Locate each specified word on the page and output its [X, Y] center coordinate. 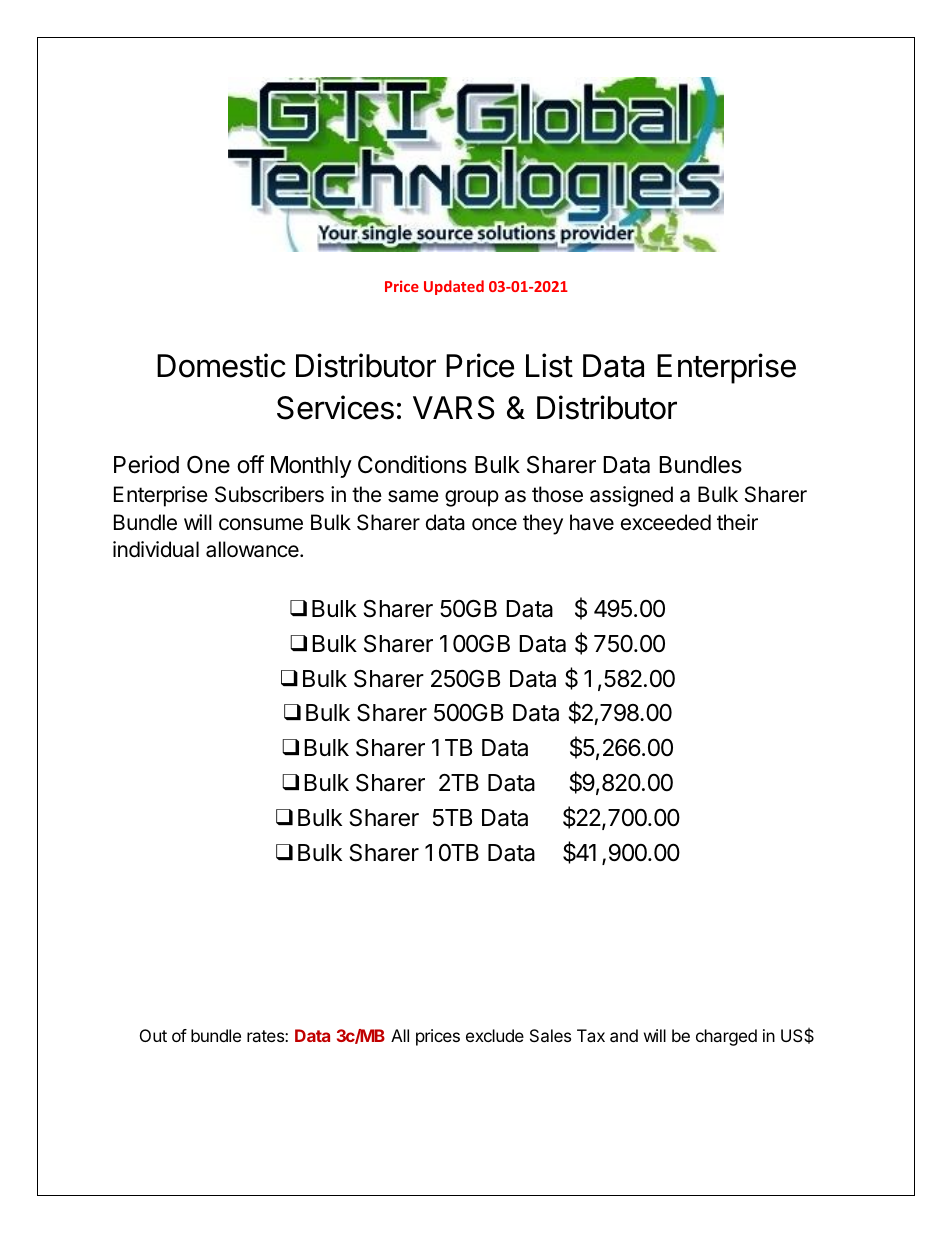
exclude [495, 1035]
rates [266, 1036]
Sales [550, 1035]
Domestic [221, 365]
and [624, 1035]
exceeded [666, 522]
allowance [253, 549]
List [549, 365]
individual [156, 549]
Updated [454, 287]
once [494, 524]
